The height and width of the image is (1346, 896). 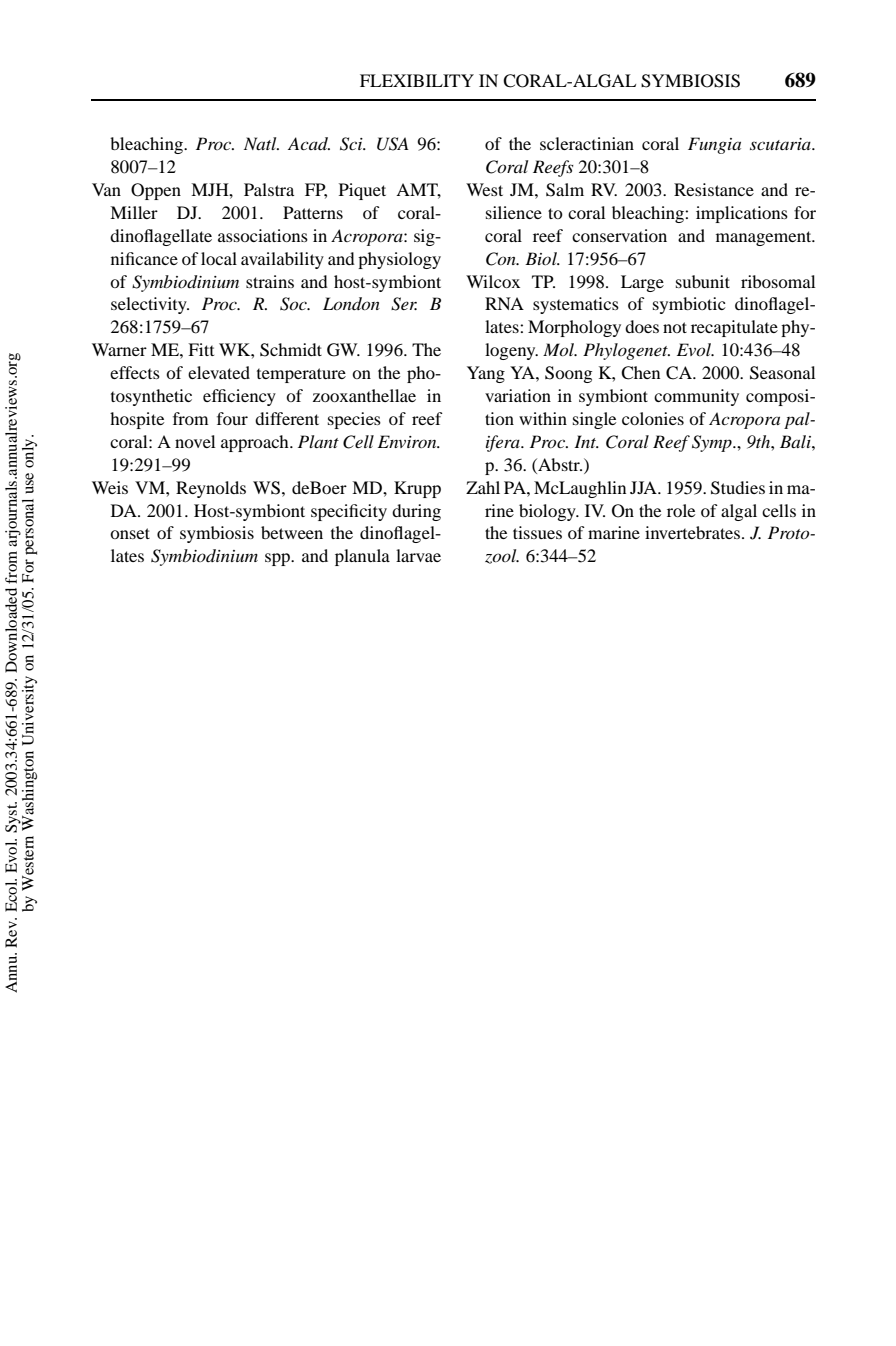 What do you see at coordinates (714, 189) in the image?
I see `Resistance` at bounding box center [714, 189].
